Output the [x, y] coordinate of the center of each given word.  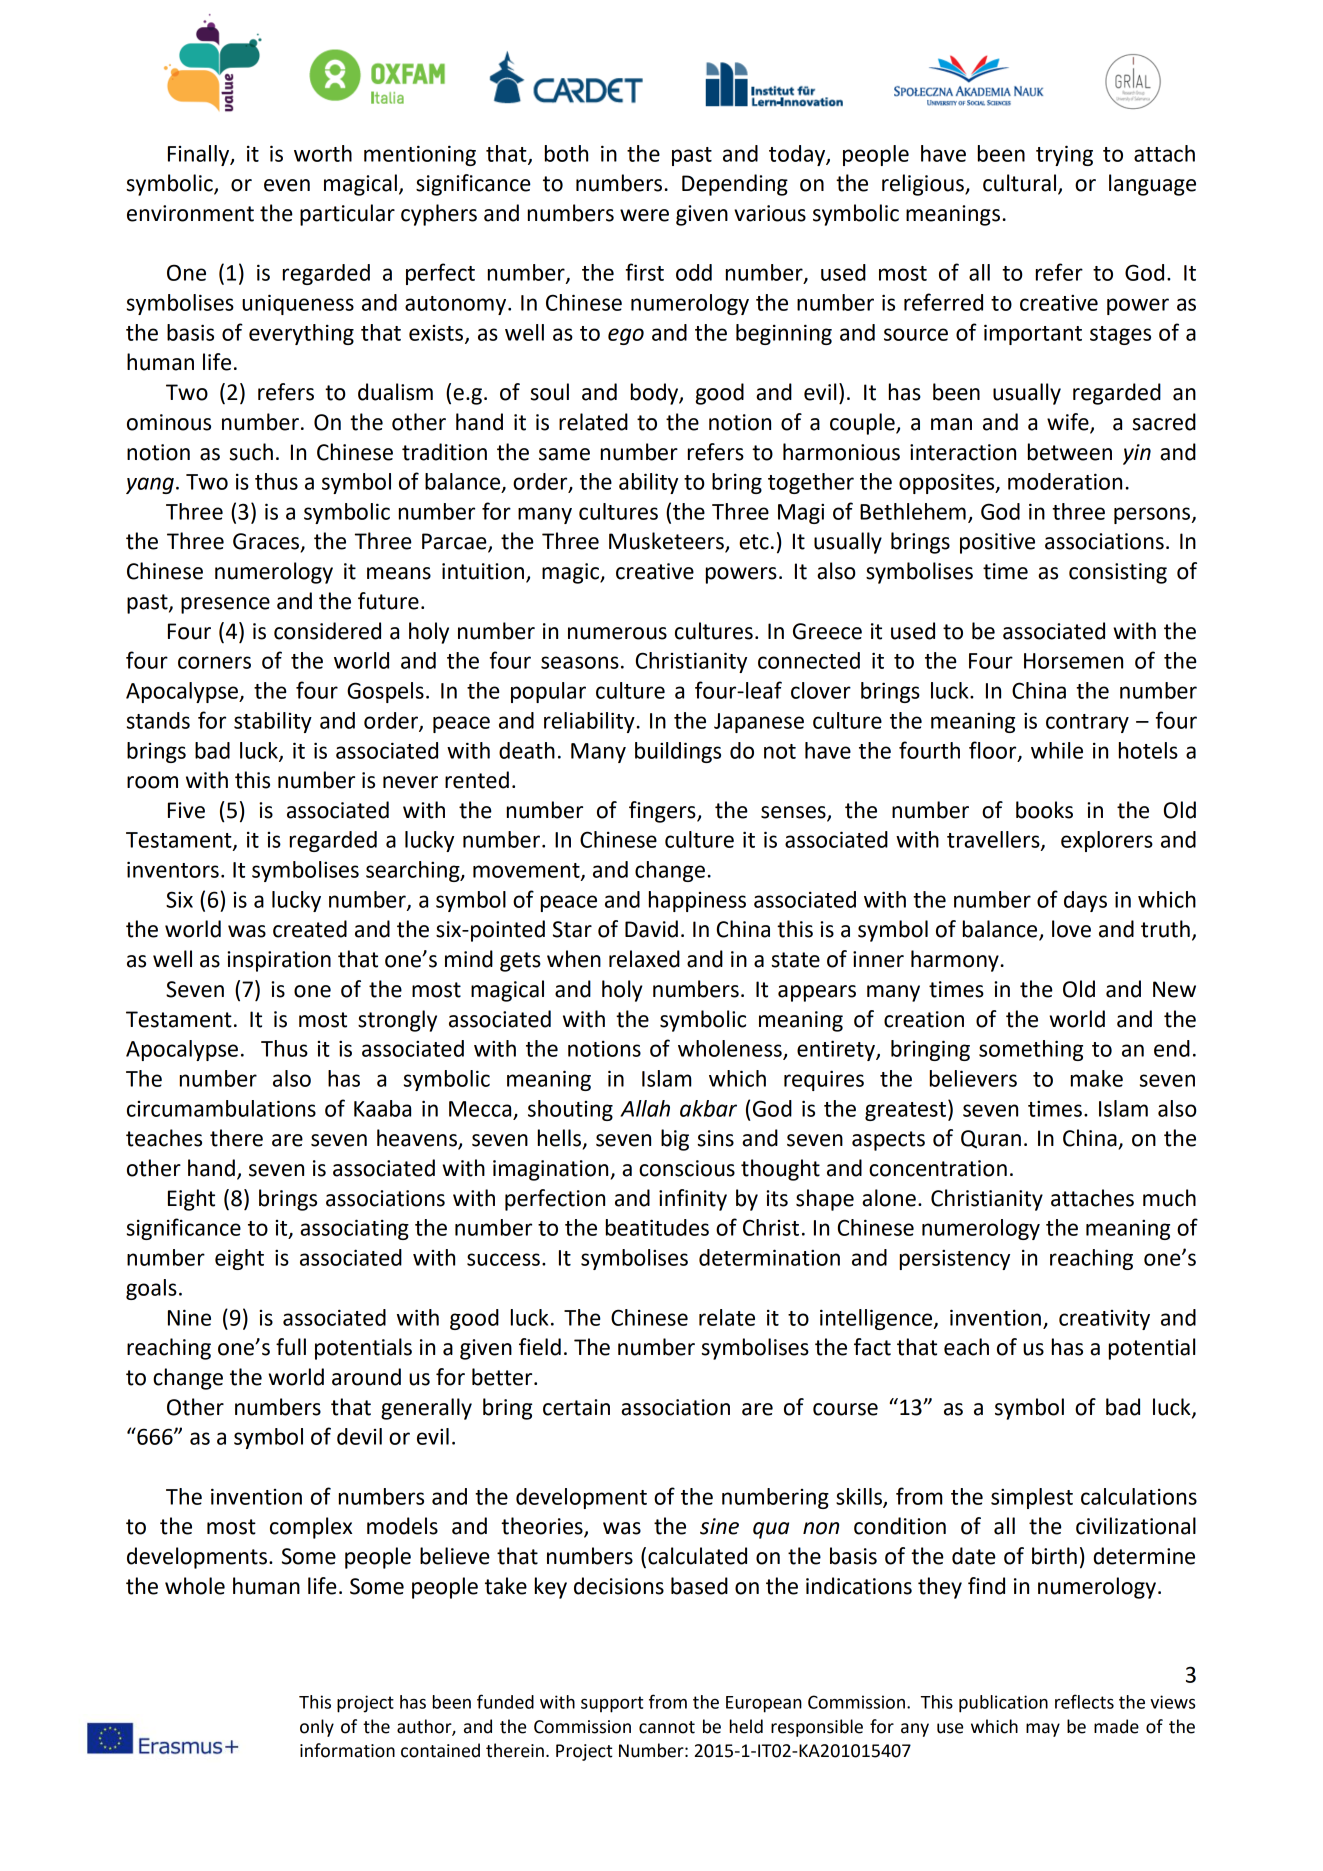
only [317, 1728]
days [1085, 901]
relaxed [644, 959]
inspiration [279, 961]
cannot [667, 1727]
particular [347, 215]
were [644, 215]
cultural [1021, 184]
